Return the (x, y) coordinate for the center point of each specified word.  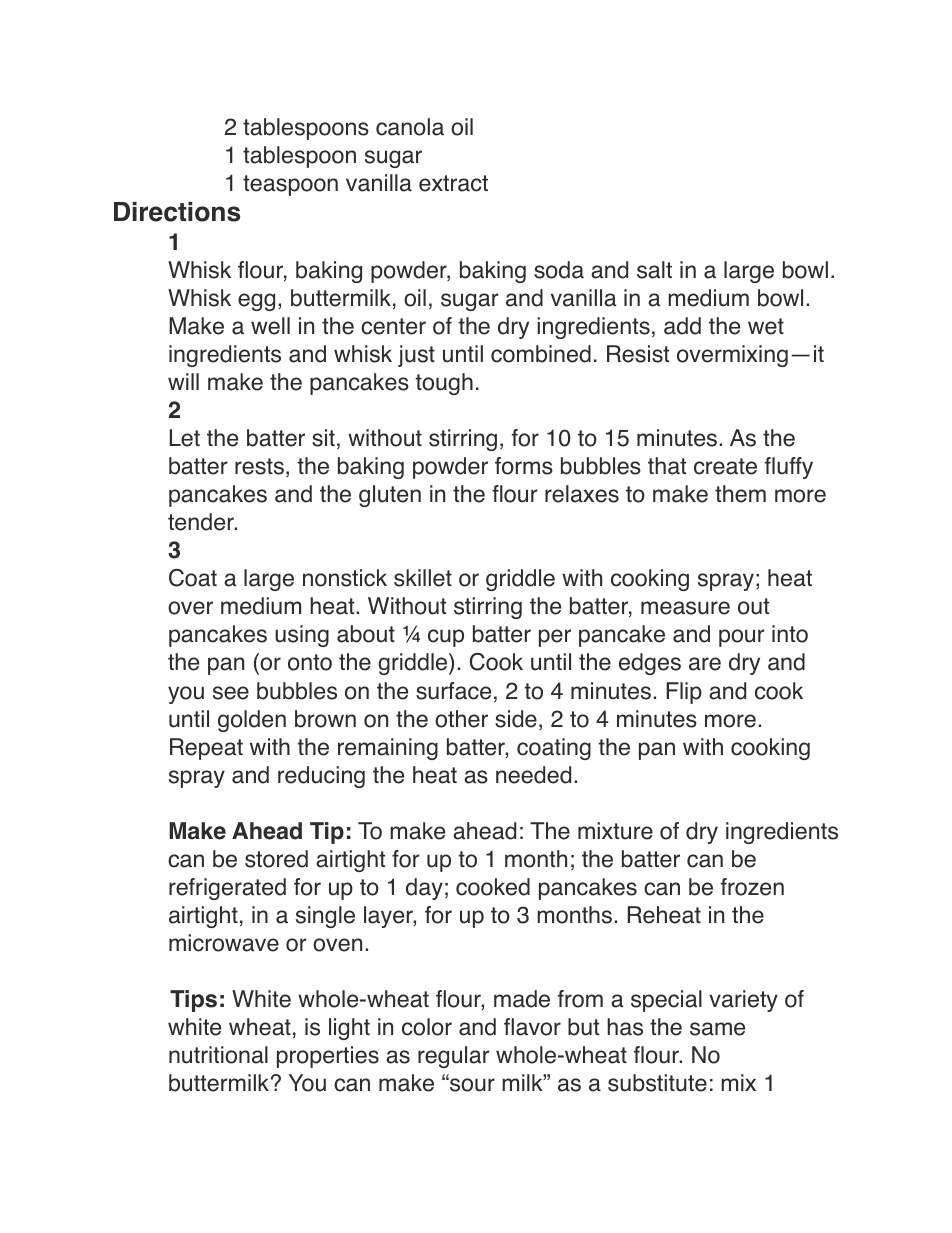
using (302, 636)
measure (685, 608)
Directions (177, 212)
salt (654, 270)
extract (453, 183)
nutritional (218, 1055)
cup (446, 638)
